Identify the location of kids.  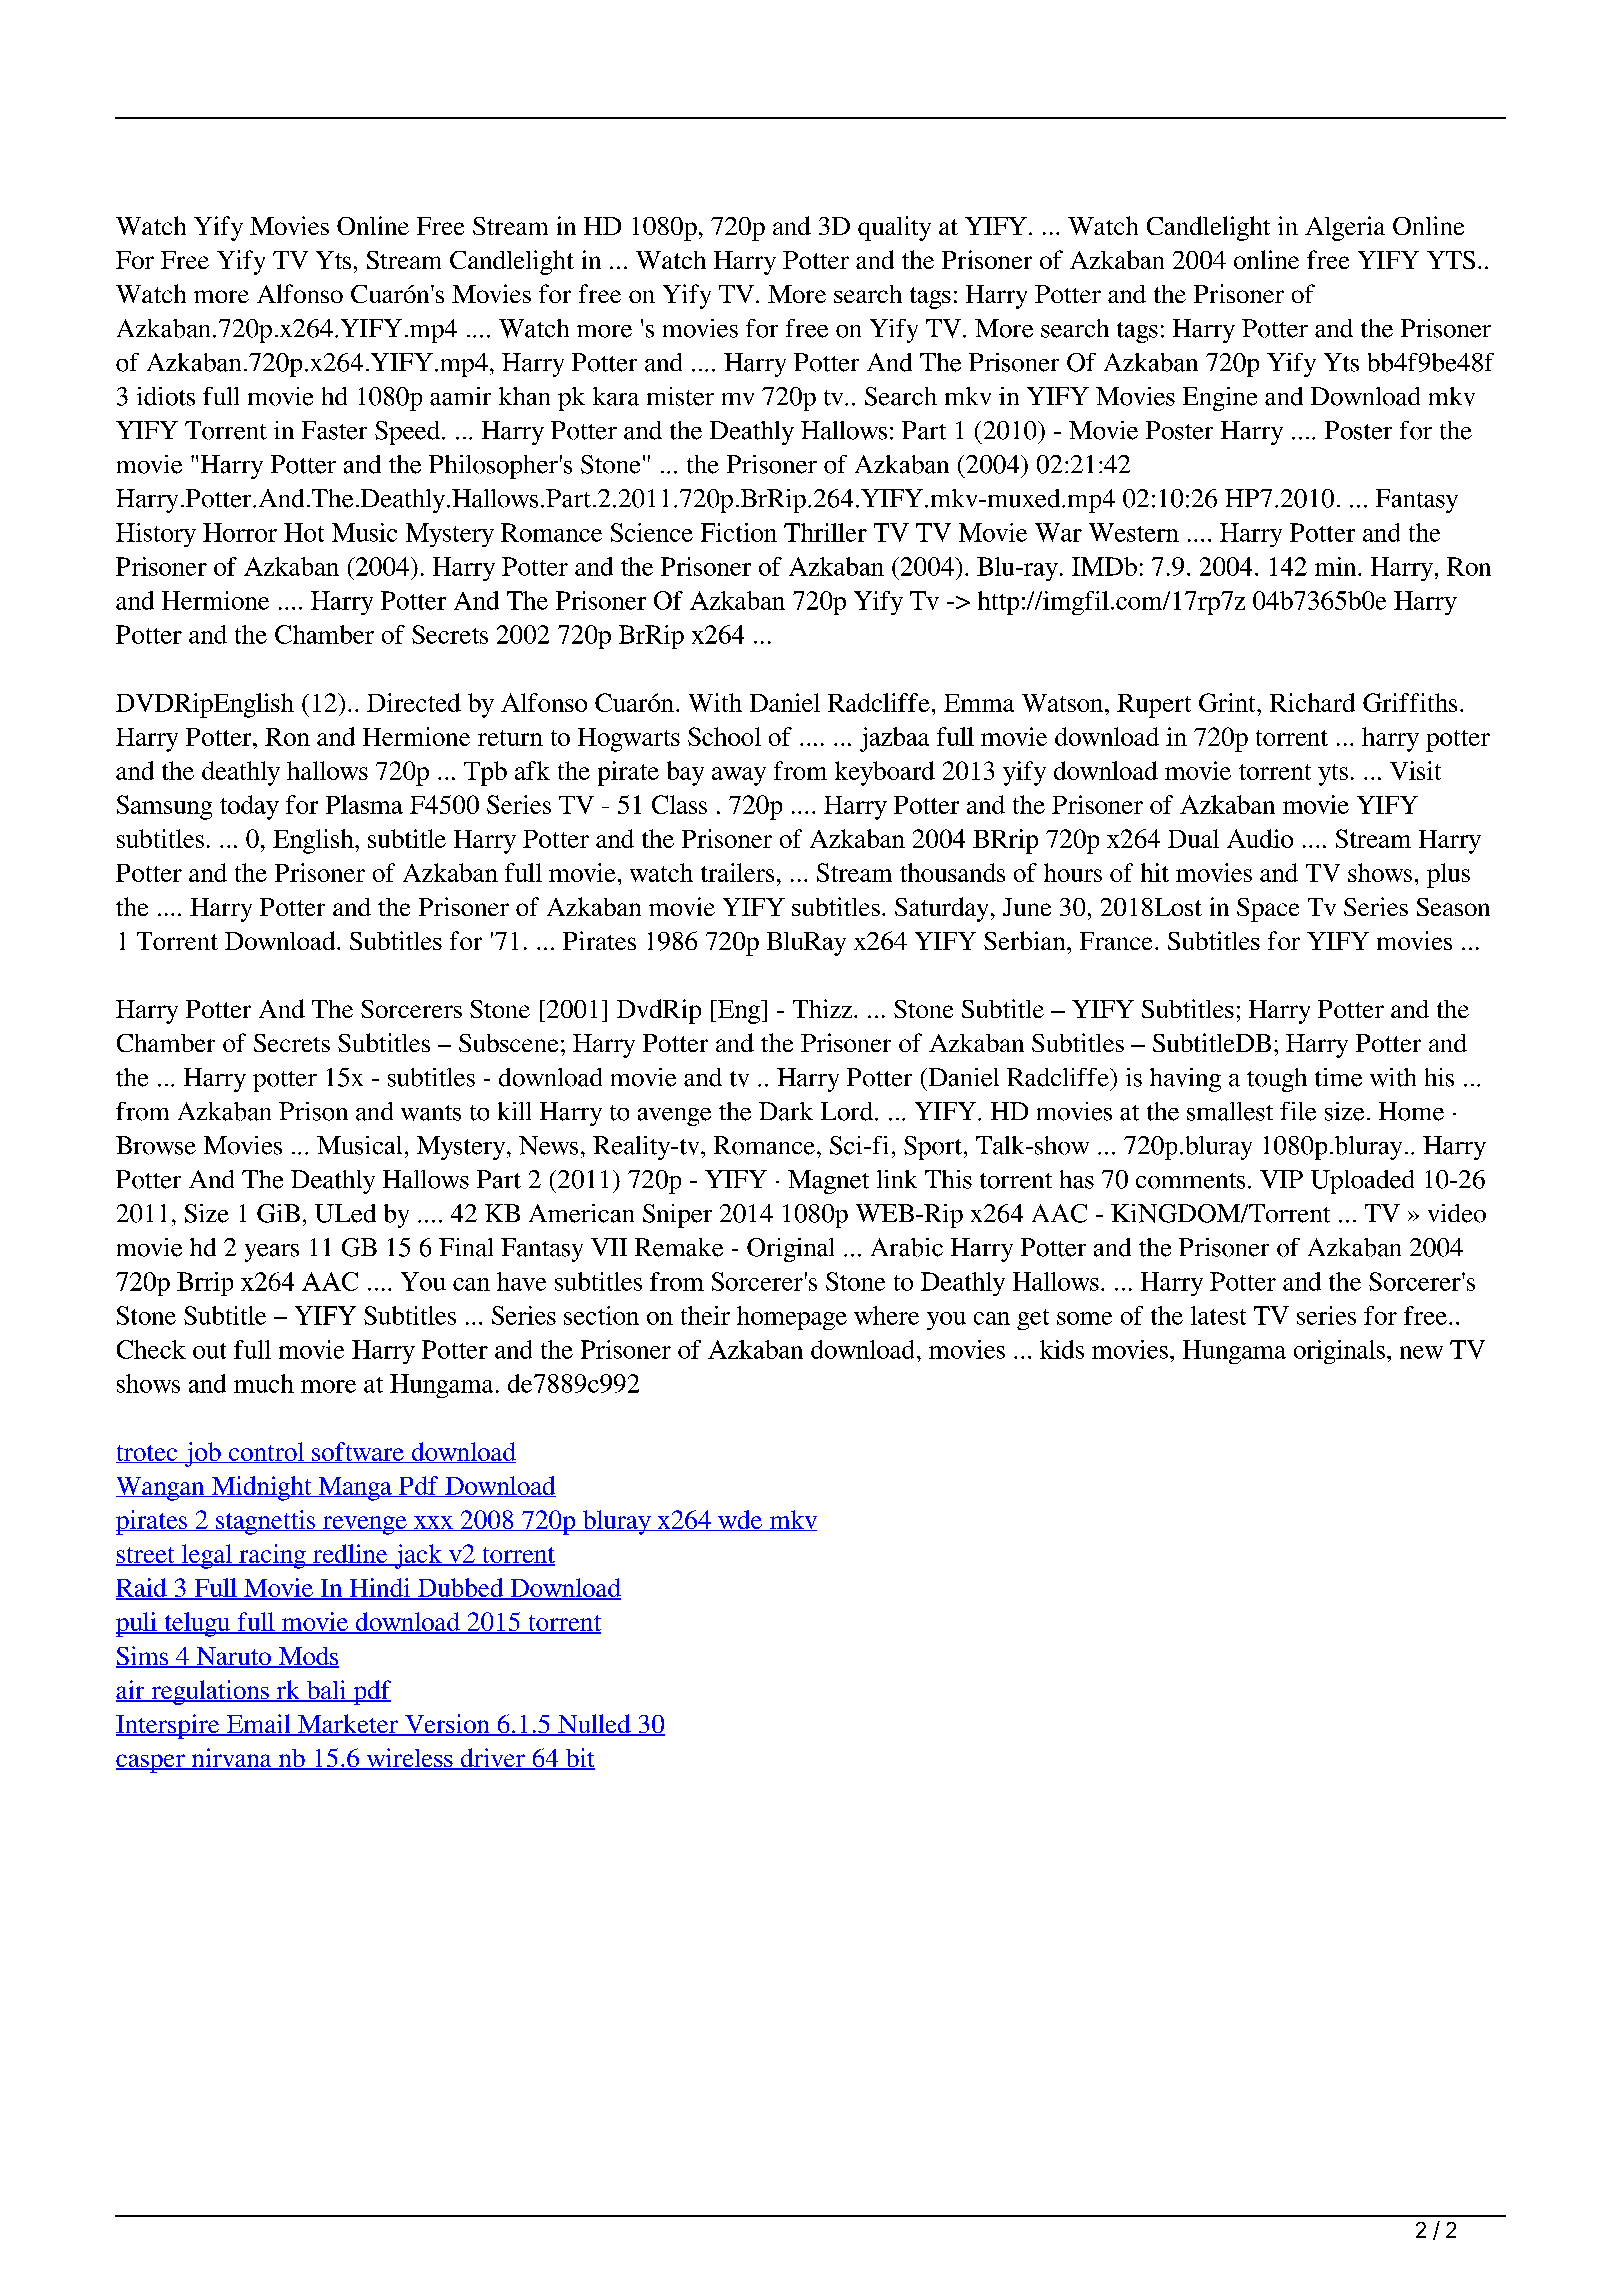
(1062, 1349).
